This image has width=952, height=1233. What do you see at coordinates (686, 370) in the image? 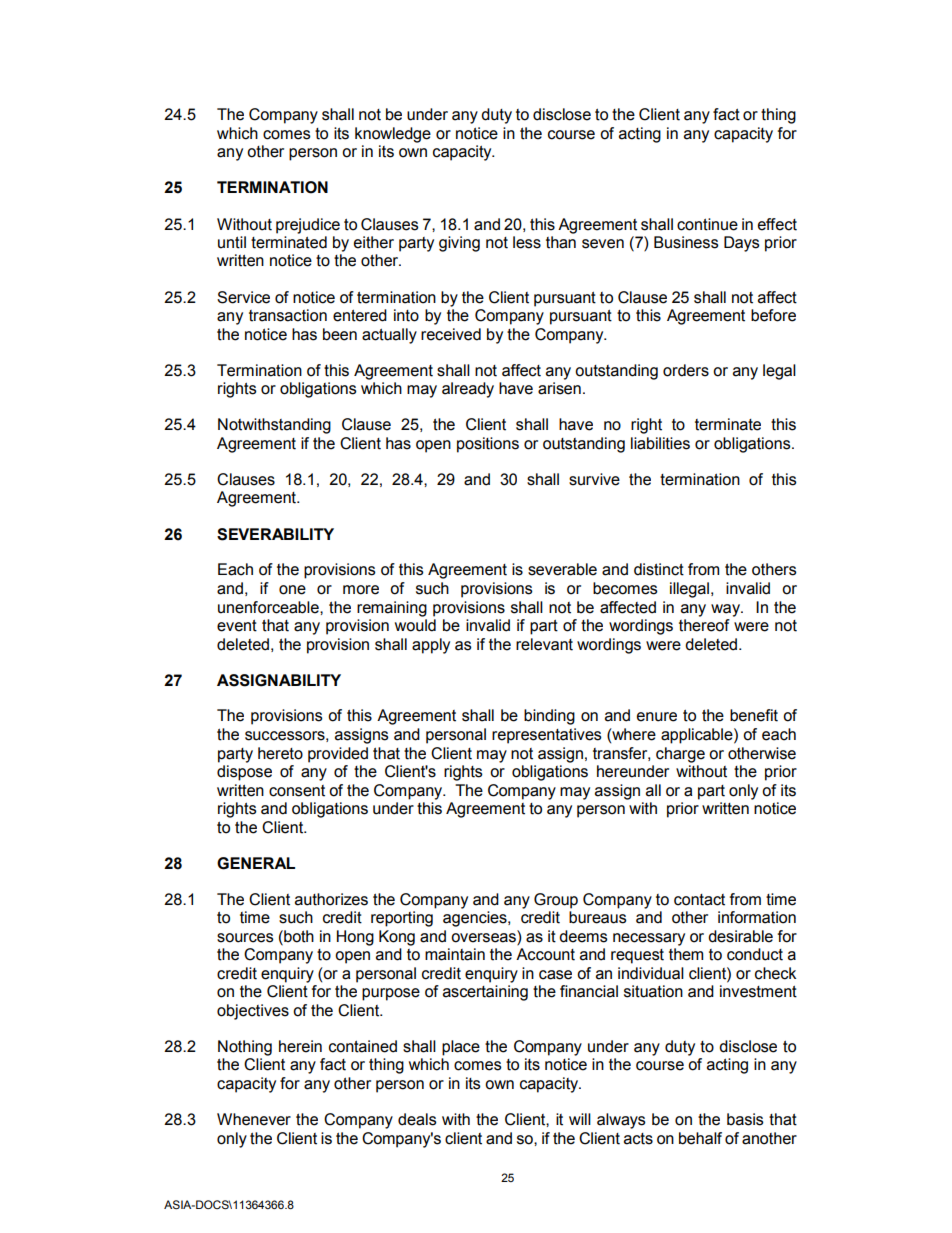
I see `orders` at bounding box center [686, 370].
